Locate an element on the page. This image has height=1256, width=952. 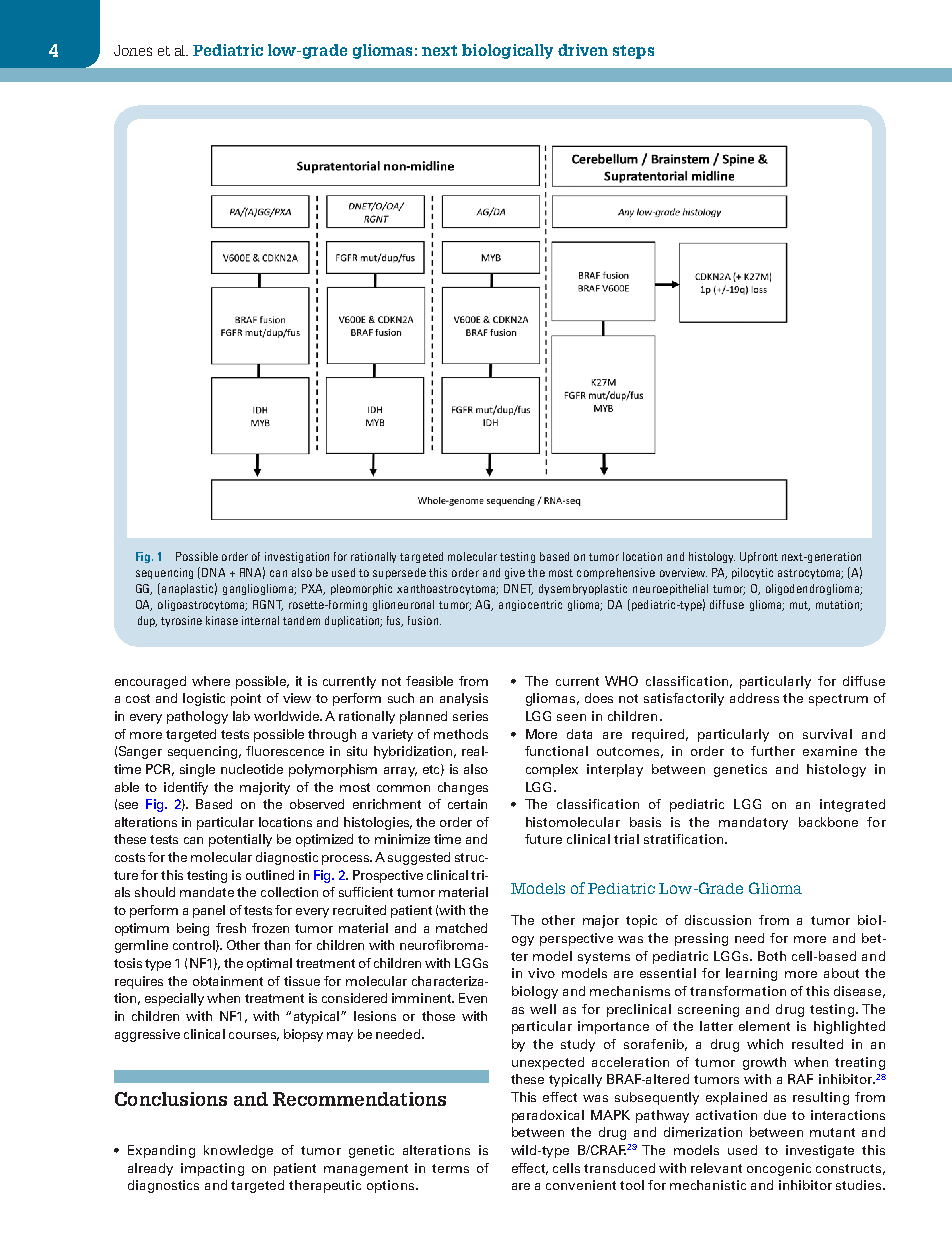
oncogenic is located at coordinates (779, 1169).
